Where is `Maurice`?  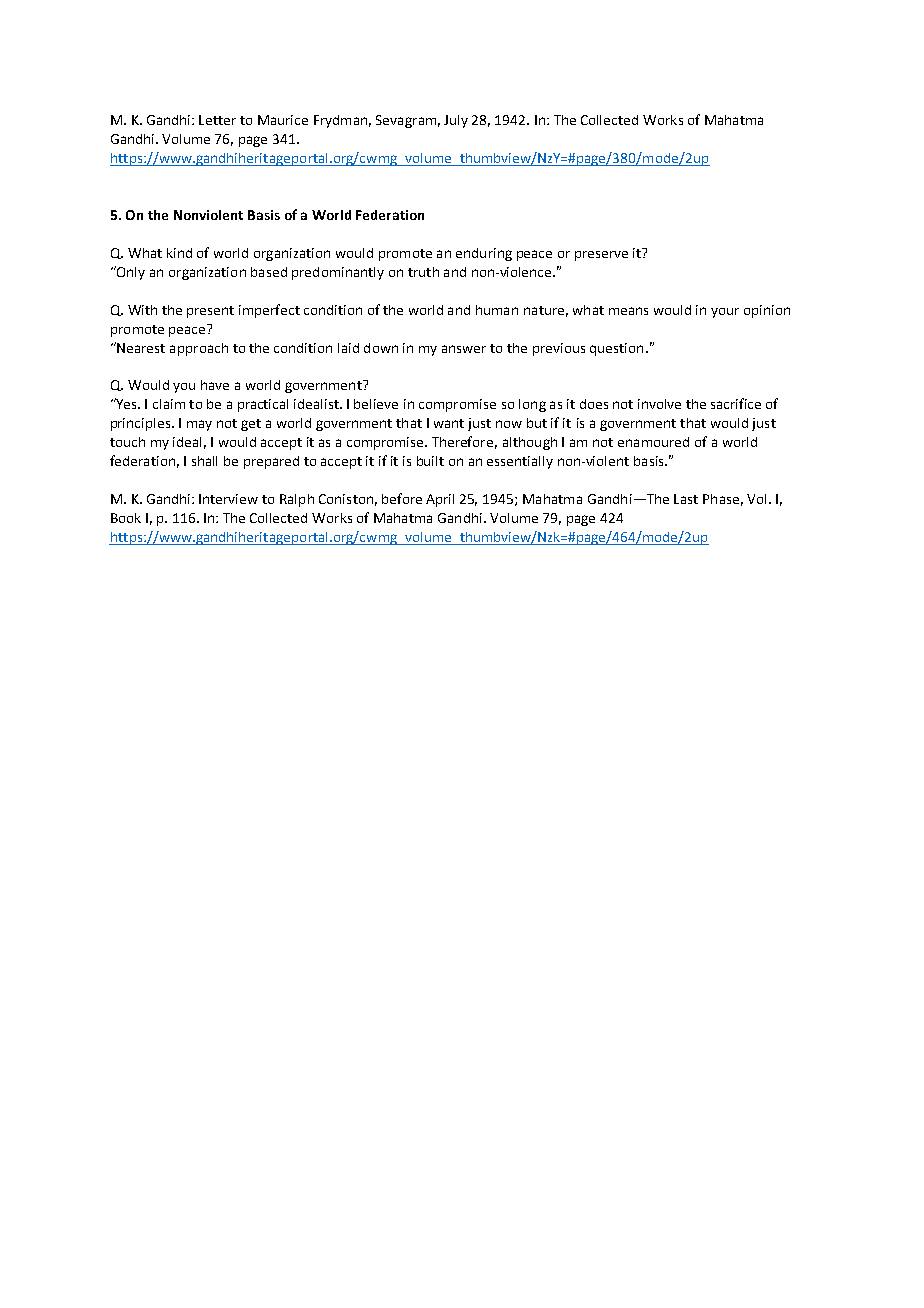 Maurice is located at coordinates (283, 120).
